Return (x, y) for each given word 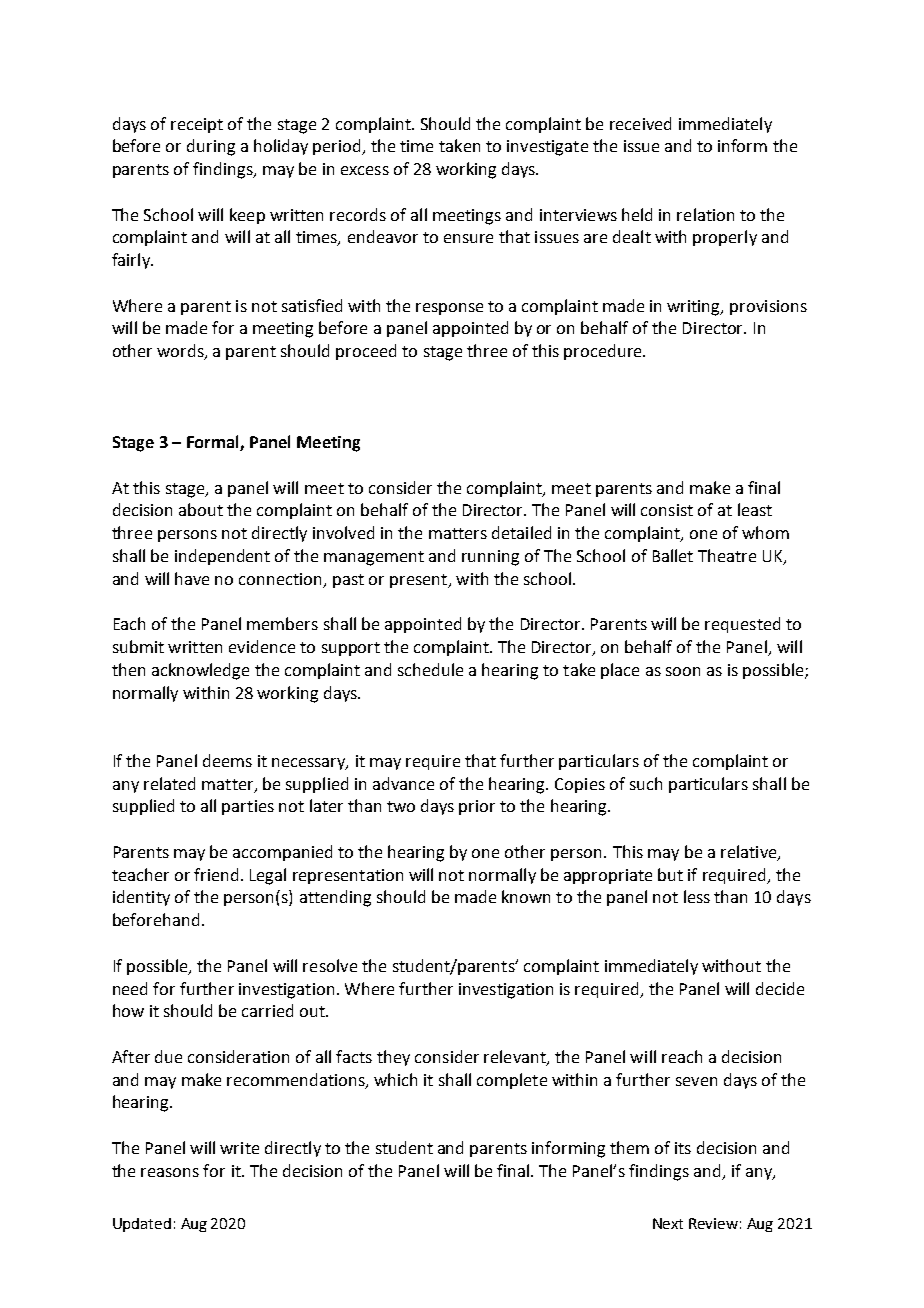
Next (668, 1223)
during (211, 147)
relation (705, 214)
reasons (170, 1172)
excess (365, 170)
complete (512, 1081)
